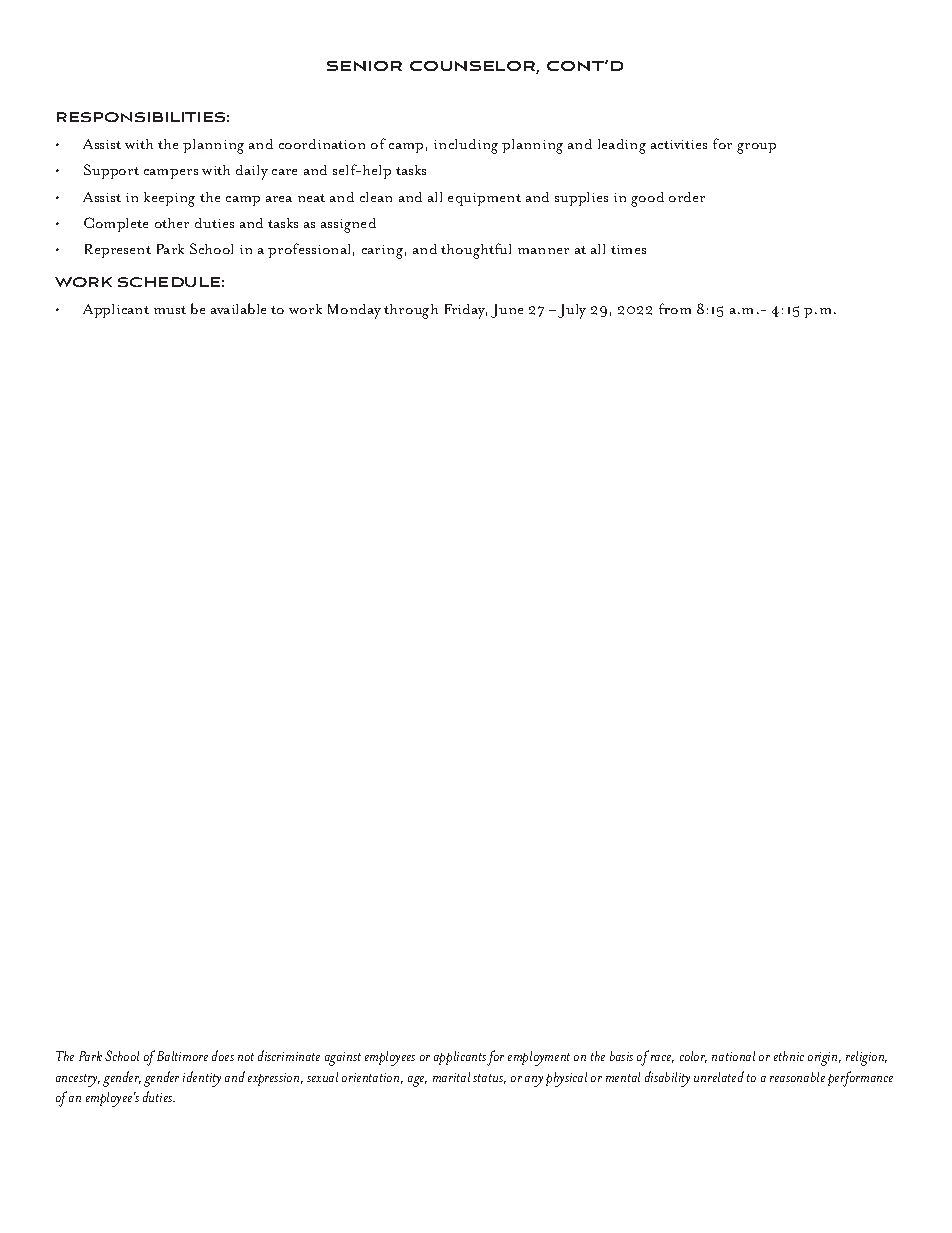 This screenshot has width=952, height=1233. Describe the element at coordinates (223, 1055) in the screenshot. I see `does` at that location.
